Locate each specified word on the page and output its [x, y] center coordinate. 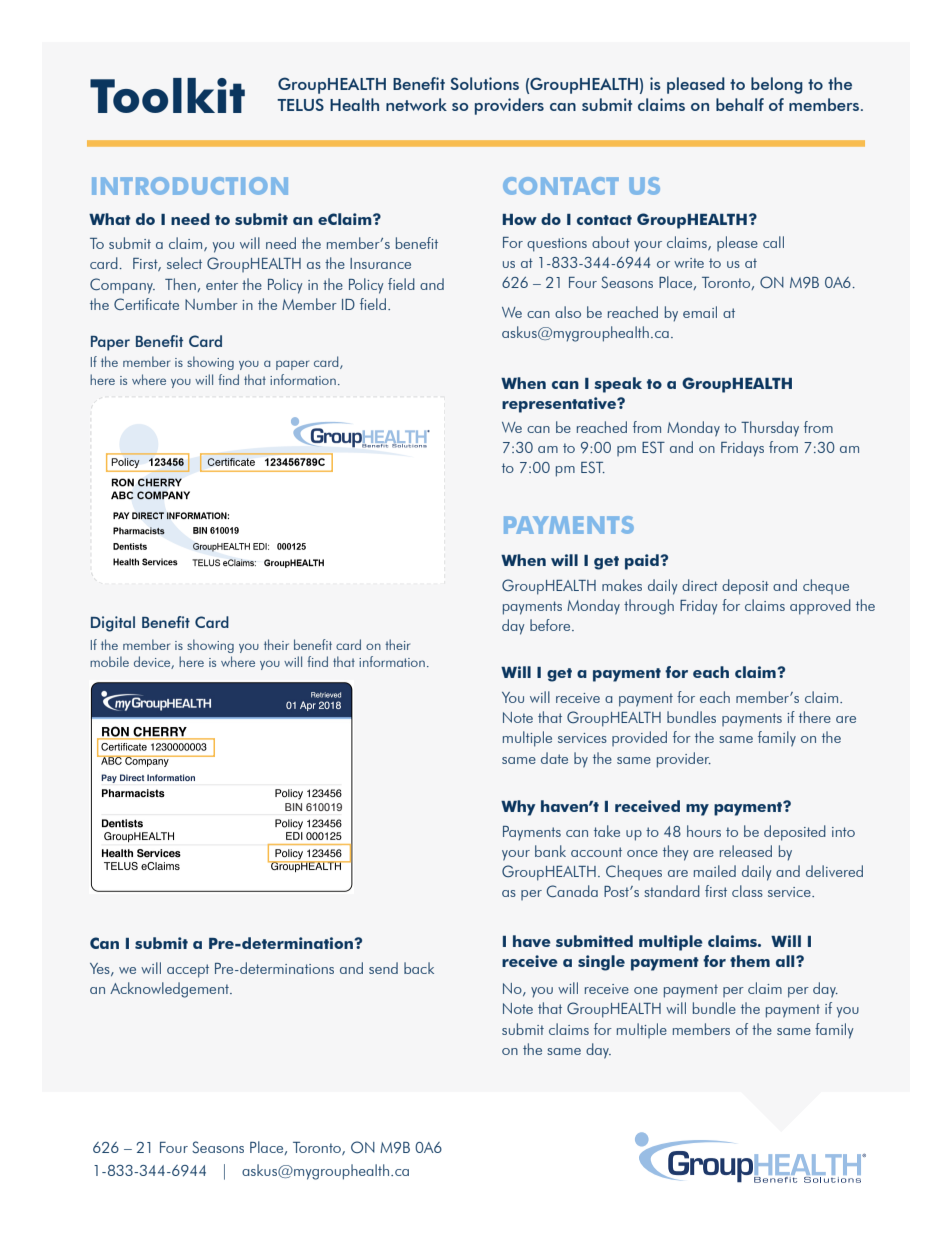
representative [560, 405]
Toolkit [167, 95]
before [551, 625]
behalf [740, 104]
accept [188, 971]
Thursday [770, 429]
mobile [109, 661]
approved [820, 607]
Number [211, 304]
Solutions [484, 83]
